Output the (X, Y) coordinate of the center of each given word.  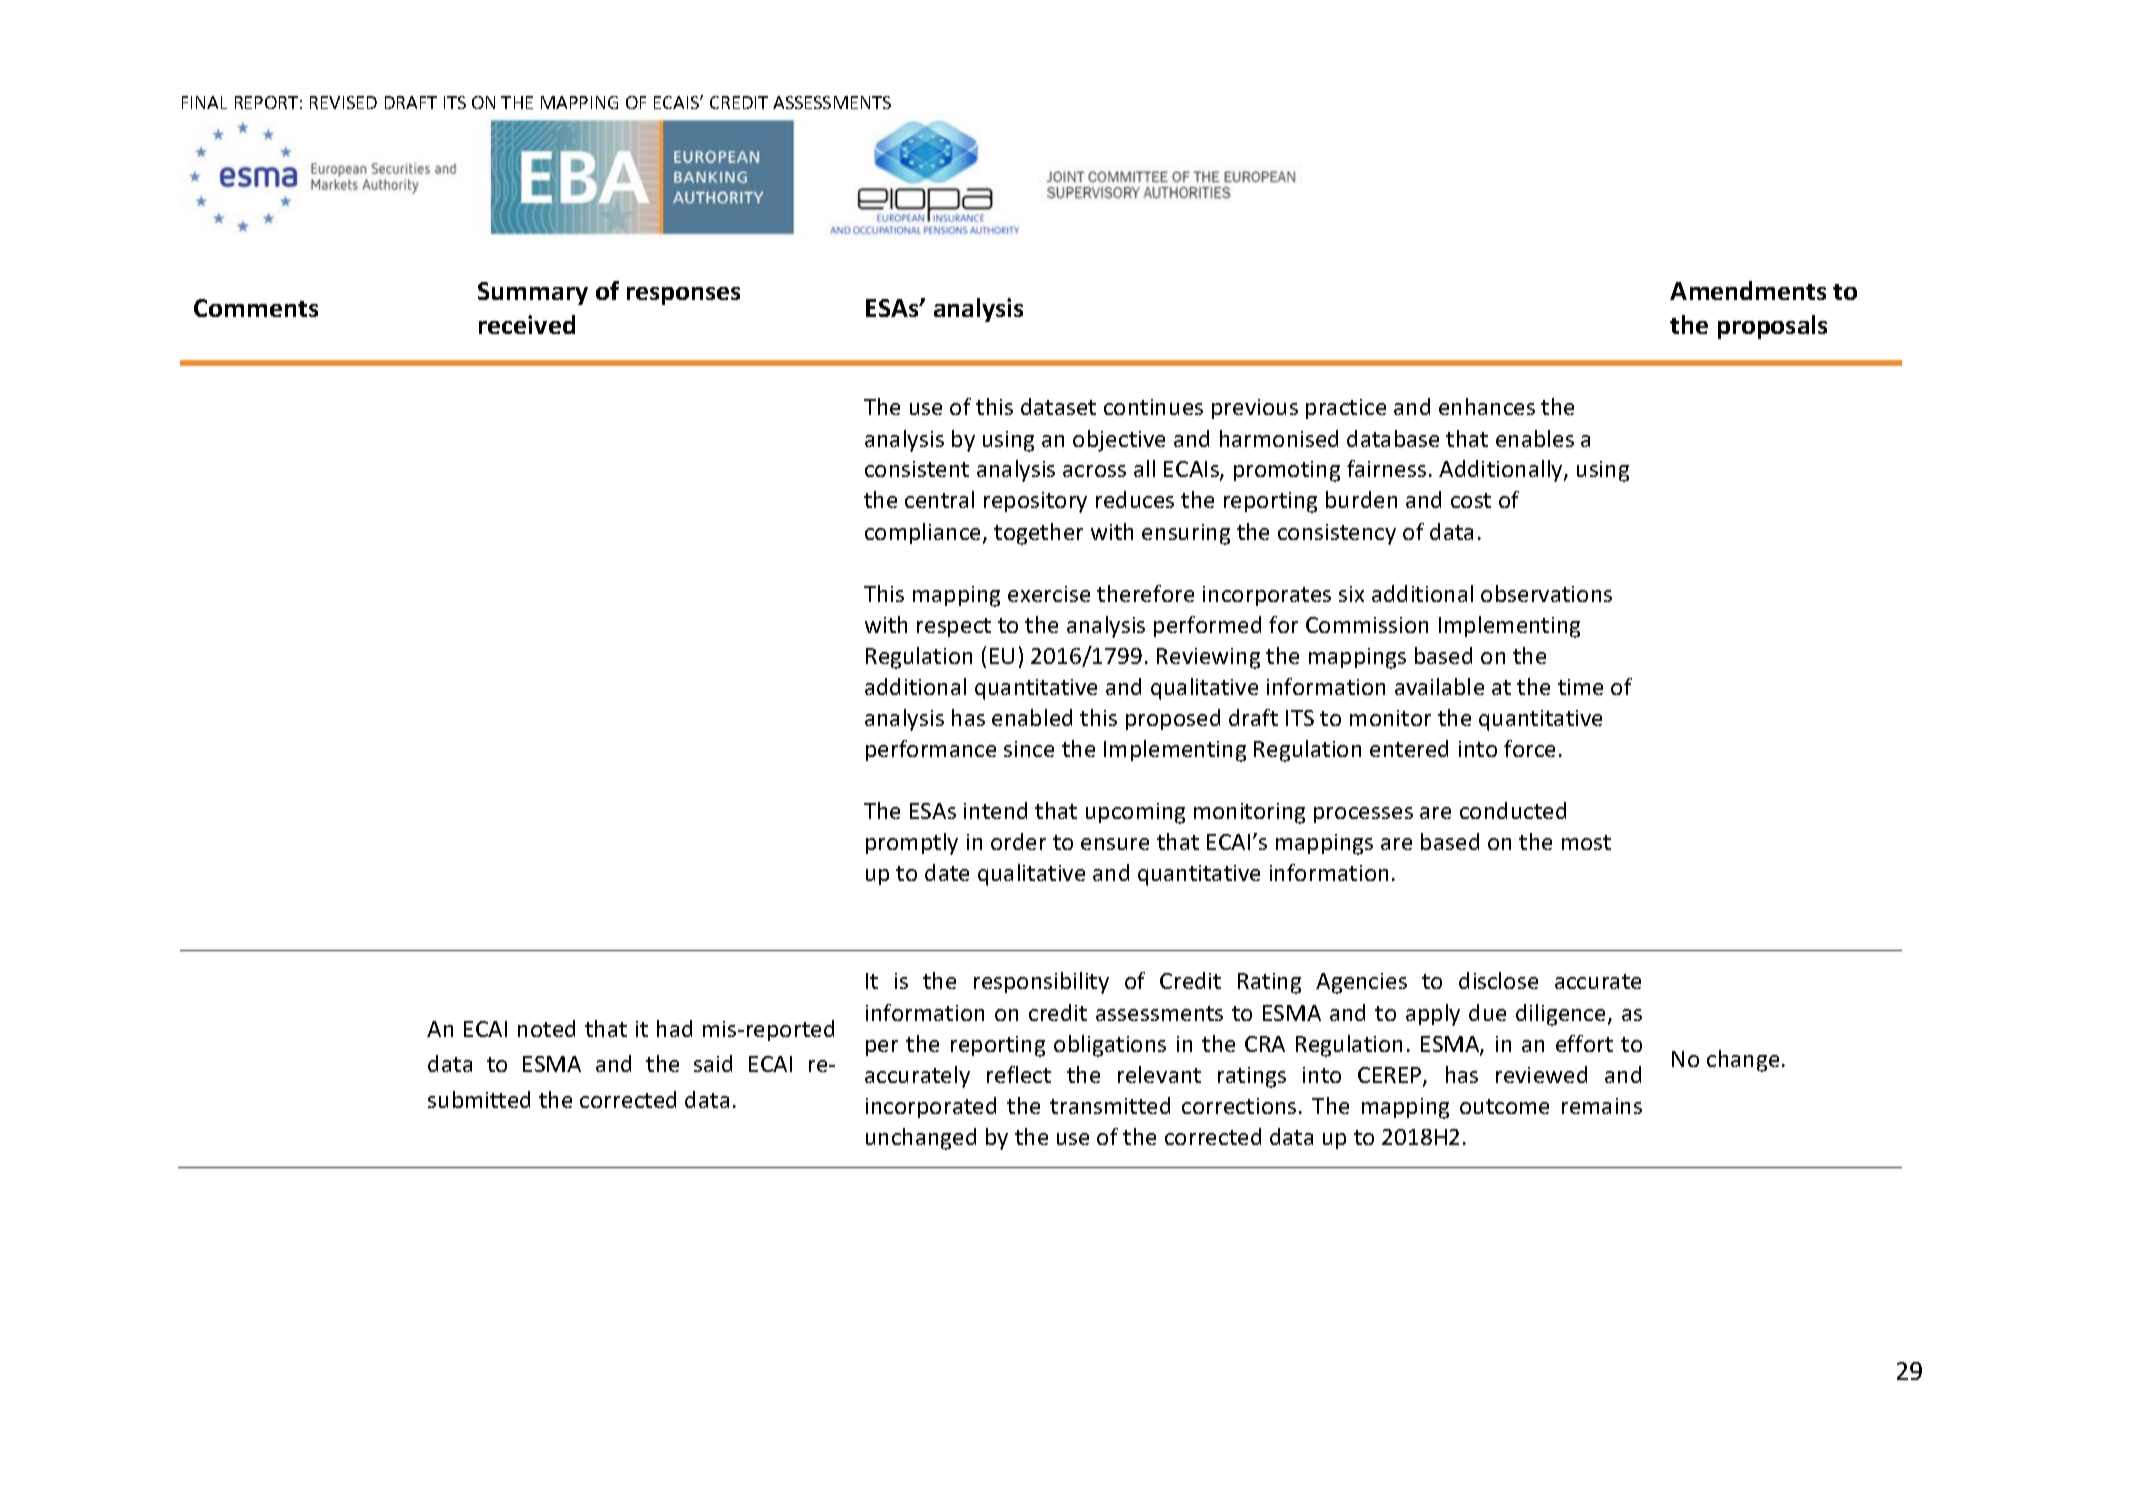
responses (683, 296)
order (1018, 841)
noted (546, 1028)
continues (1153, 407)
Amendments (1748, 290)
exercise (1049, 594)
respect (954, 627)
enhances (1487, 406)
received (527, 324)
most (1586, 842)
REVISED (343, 102)
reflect (1019, 1074)
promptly (912, 844)
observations (1546, 593)
